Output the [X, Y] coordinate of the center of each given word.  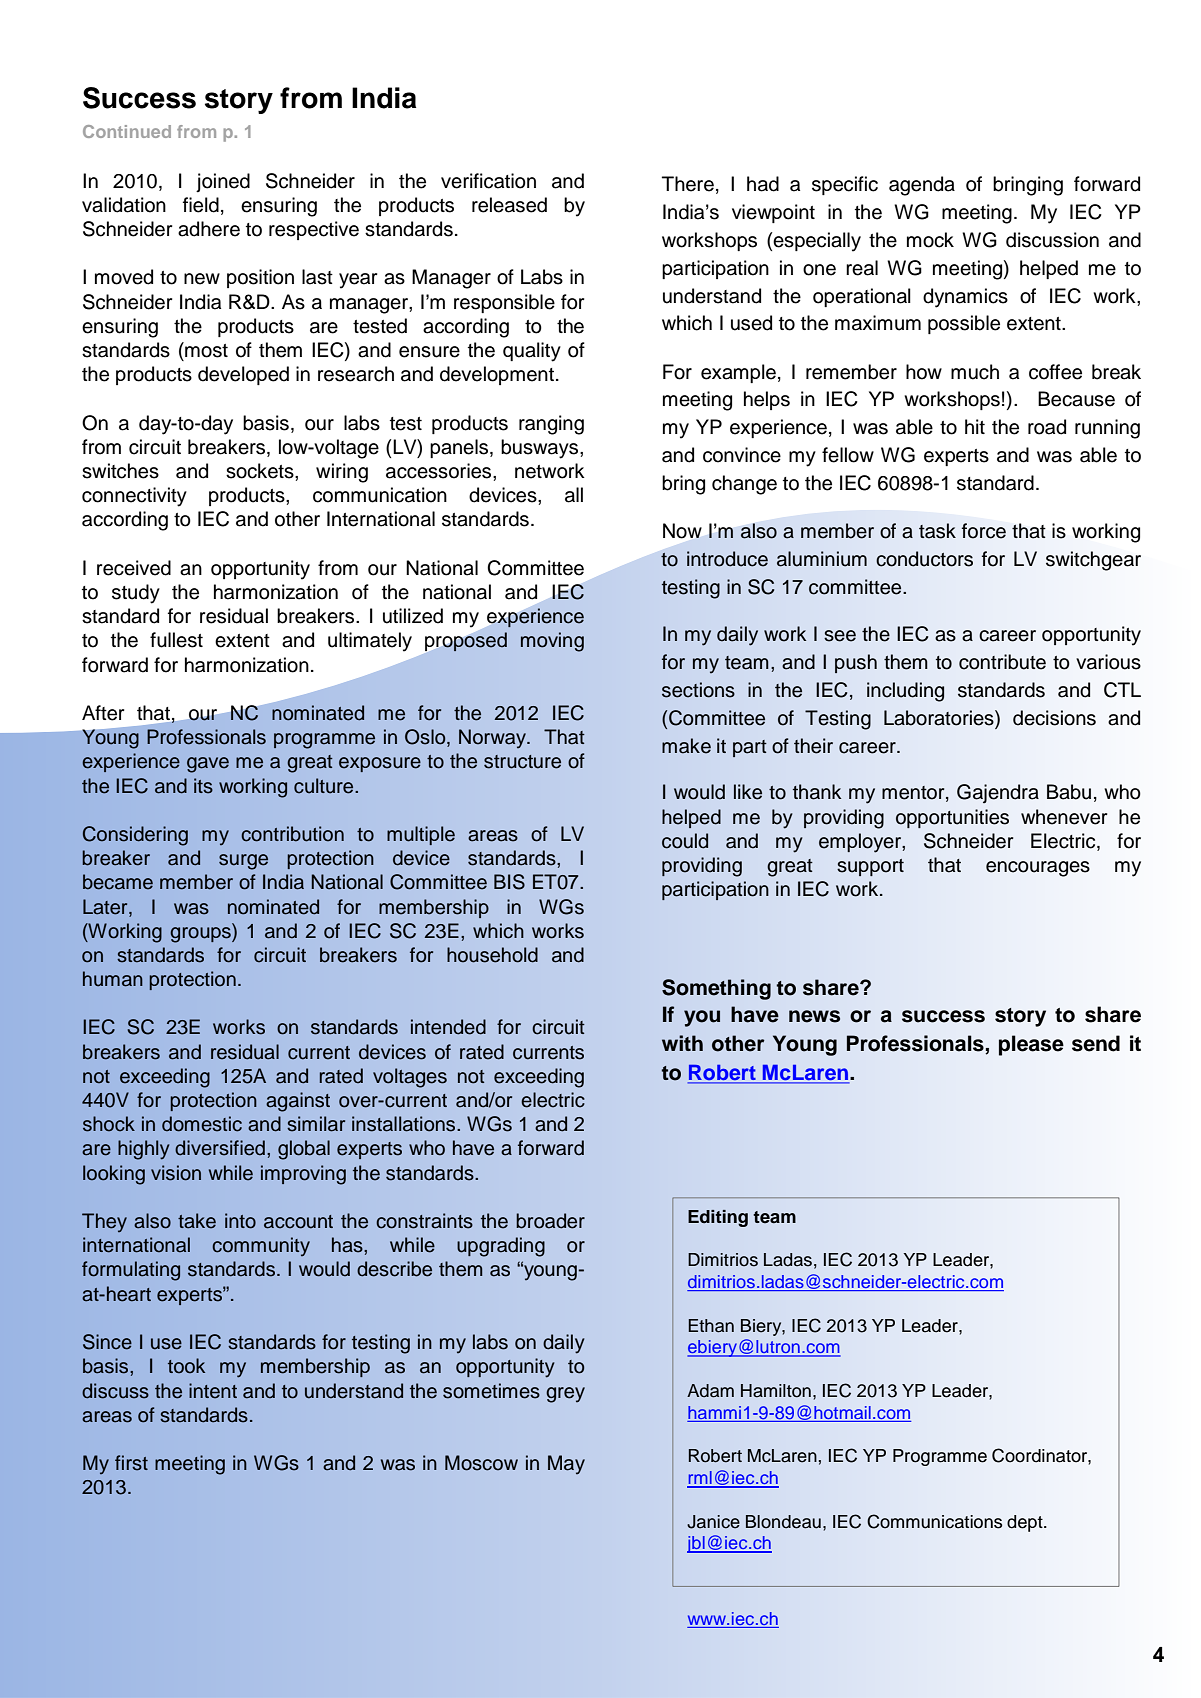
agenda [922, 186]
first [131, 1463]
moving [552, 642]
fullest [176, 640]
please [1031, 1045]
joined [223, 183]
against [298, 1102]
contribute [1002, 662]
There [688, 184]
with [682, 1043]
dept [1026, 1523]
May [566, 1465]
